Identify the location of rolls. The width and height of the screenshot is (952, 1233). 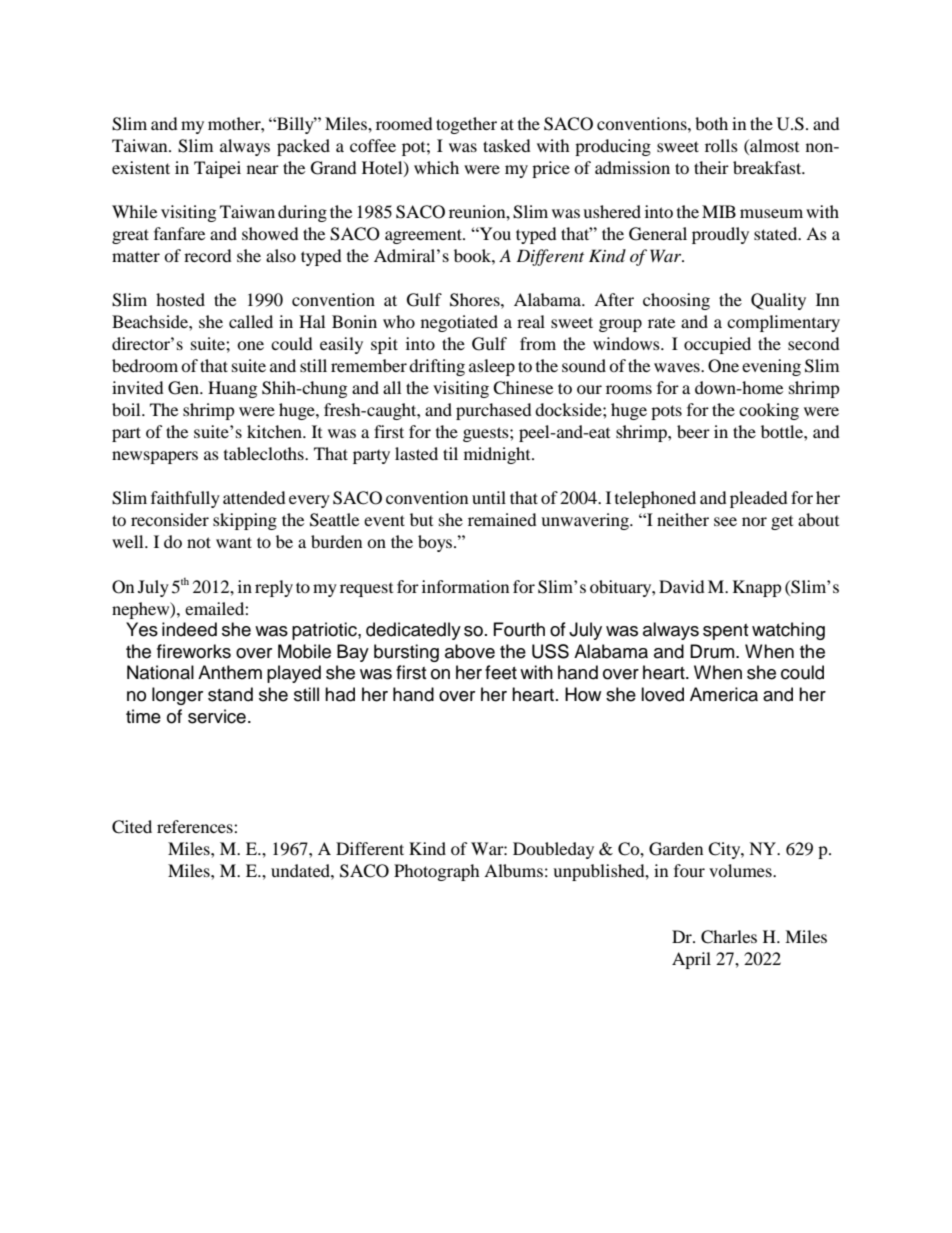
(721, 145).
